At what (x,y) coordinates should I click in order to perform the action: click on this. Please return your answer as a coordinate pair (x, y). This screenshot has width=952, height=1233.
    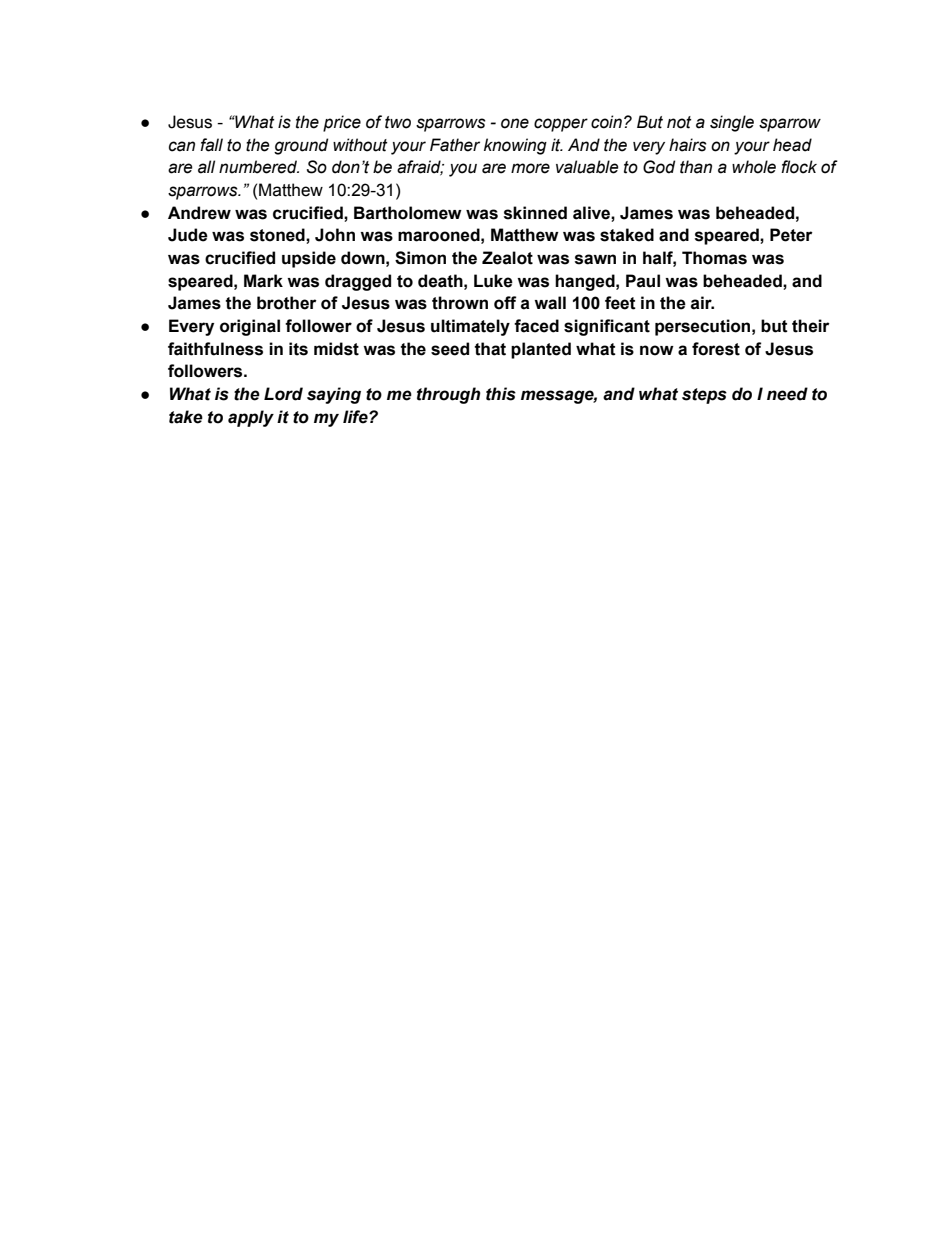
    Looking at the image, I should click on (501, 394).
